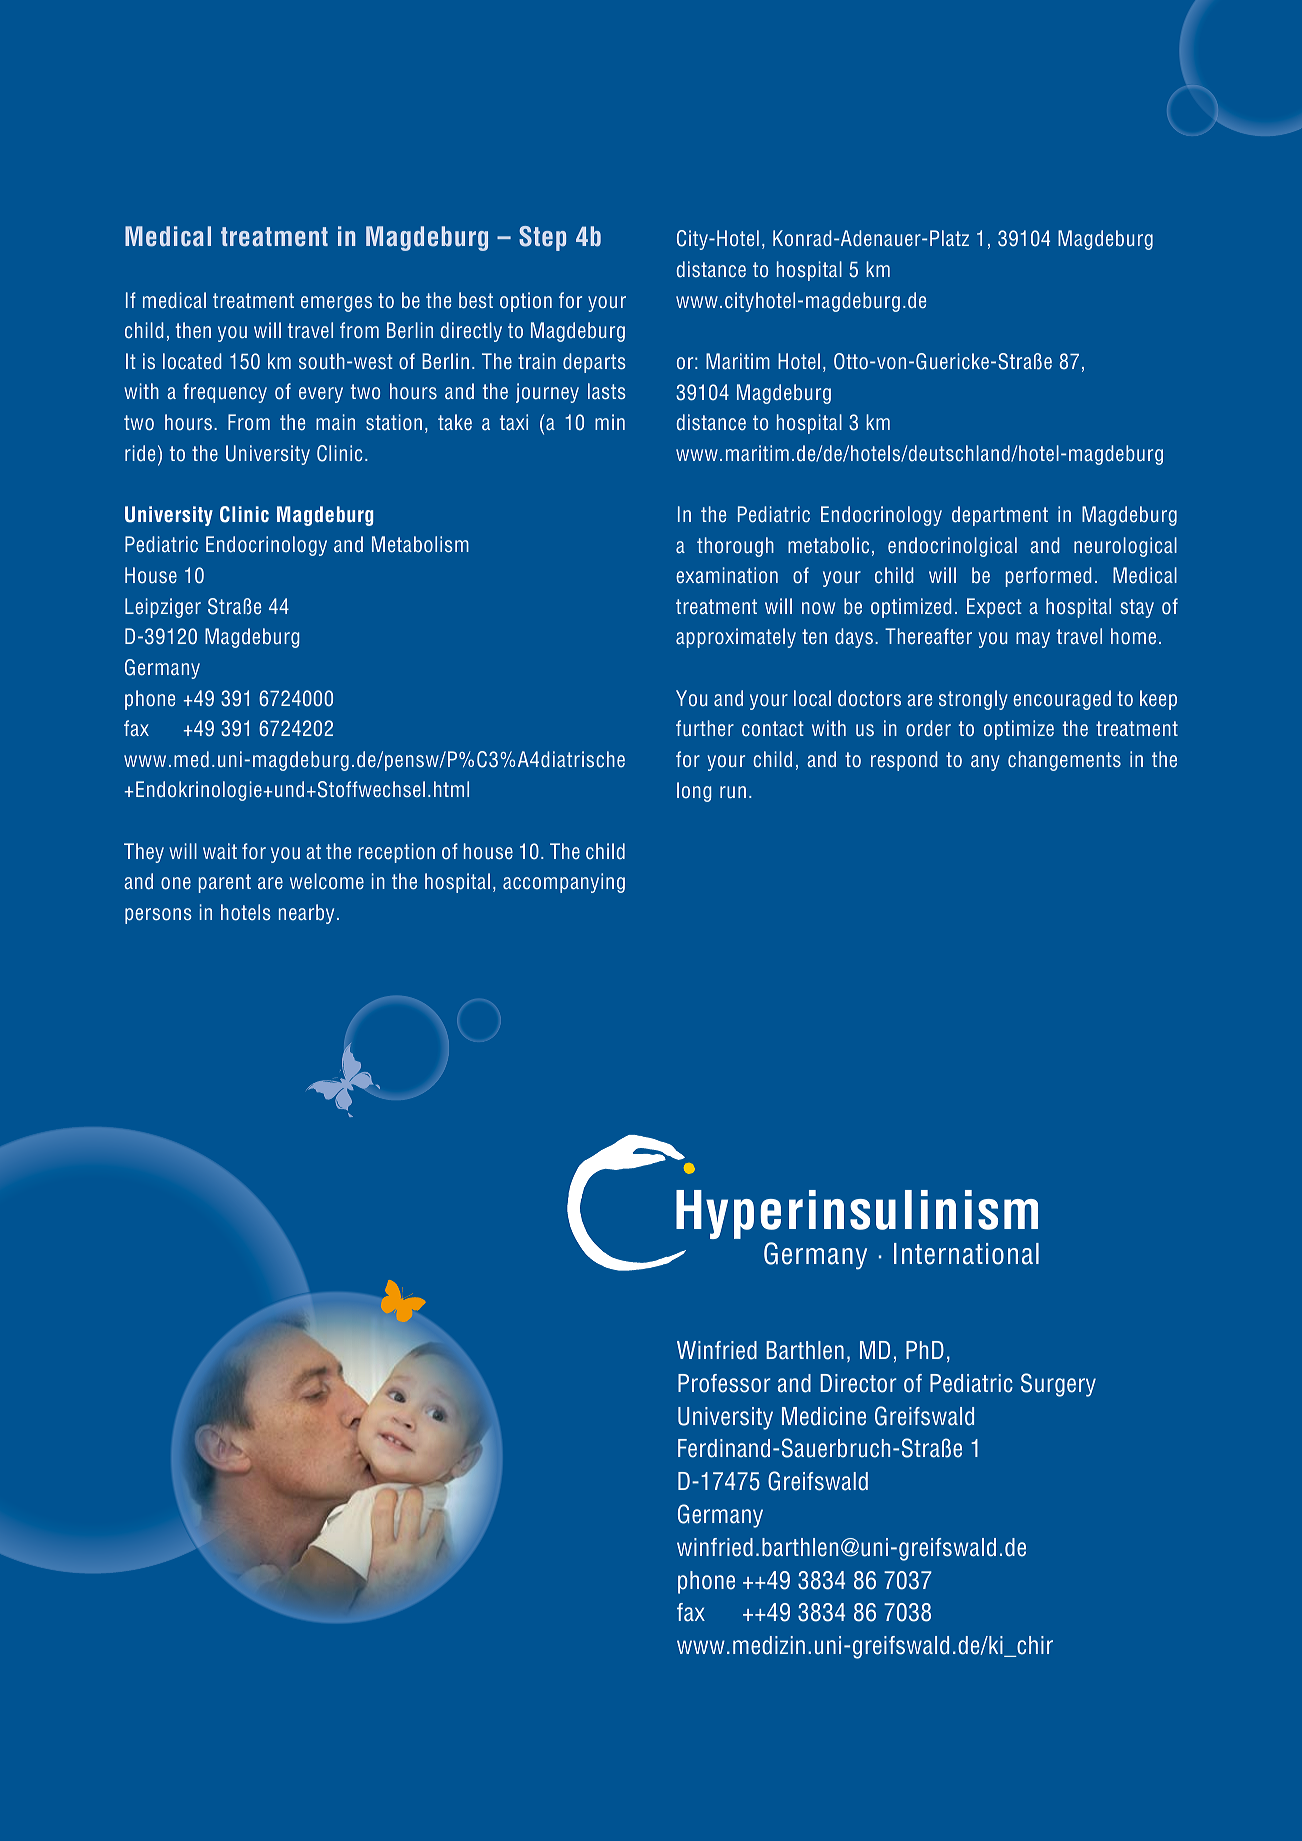 This image has height=1841, width=1302. Describe the element at coordinates (564, 883) in the image. I see `accompanying` at that location.
